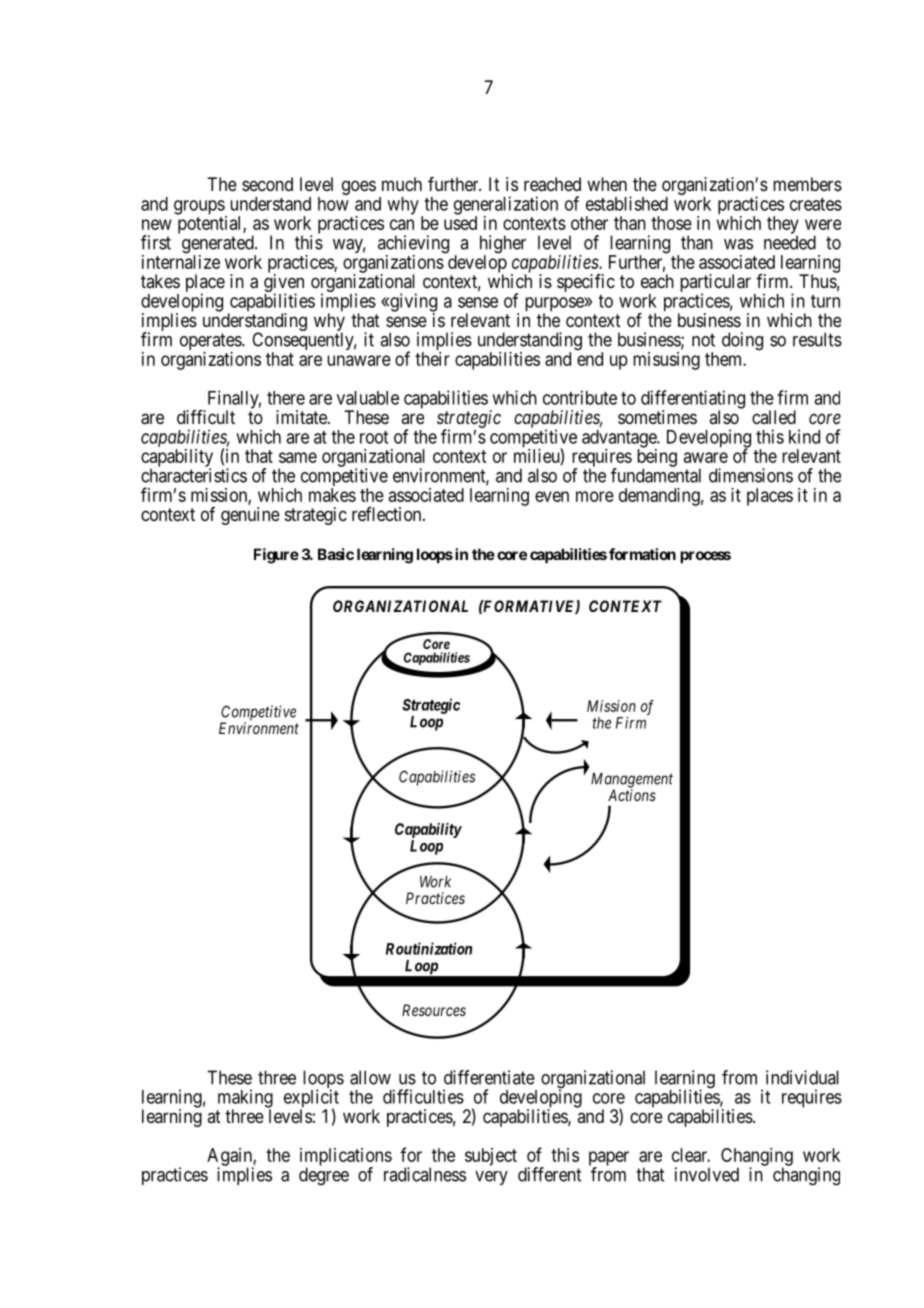  Describe the element at coordinates (491, 1157) in the image. I see `subject` at that location.
